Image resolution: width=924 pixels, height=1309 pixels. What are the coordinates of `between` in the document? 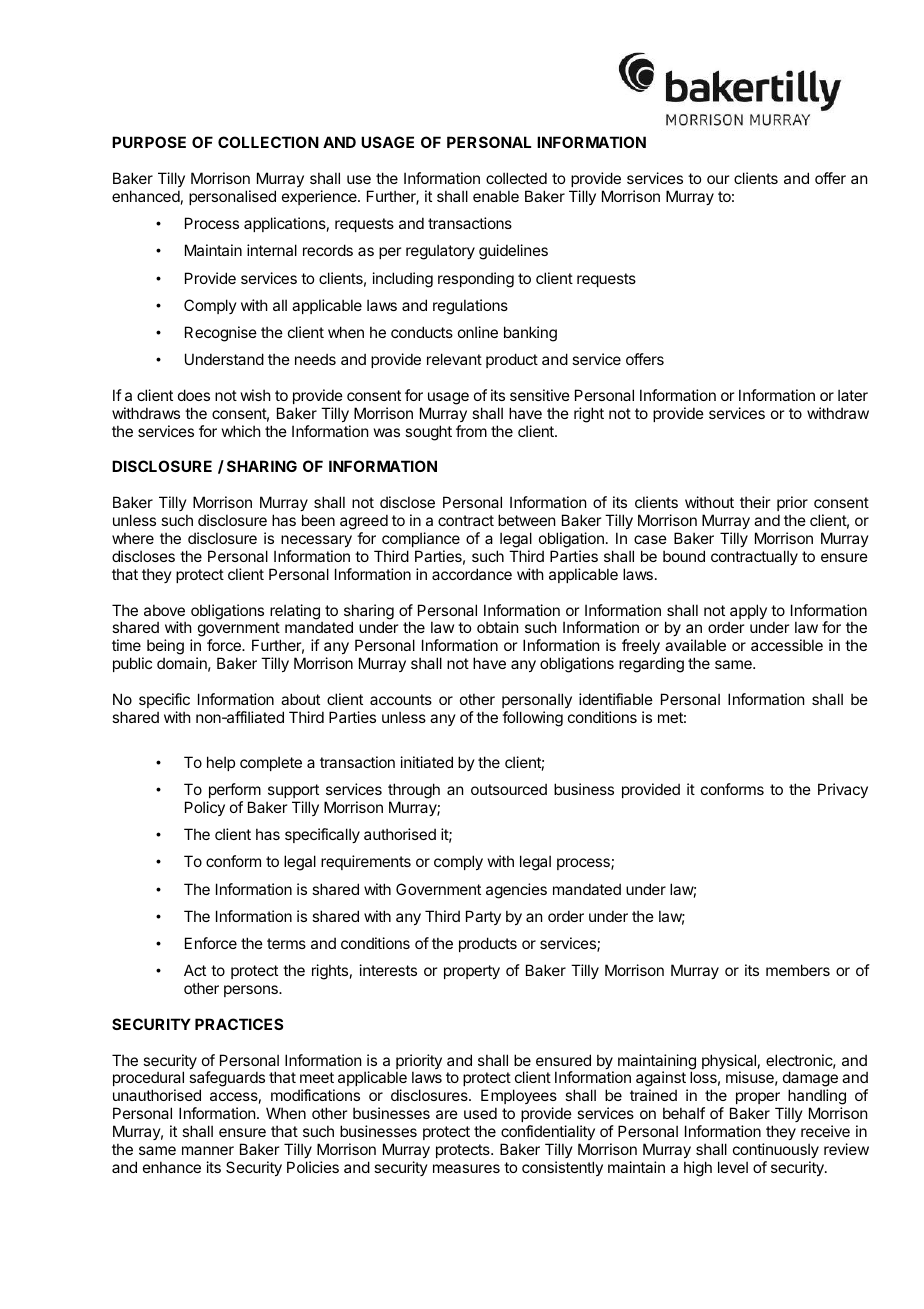 It's located at (526, 520).
